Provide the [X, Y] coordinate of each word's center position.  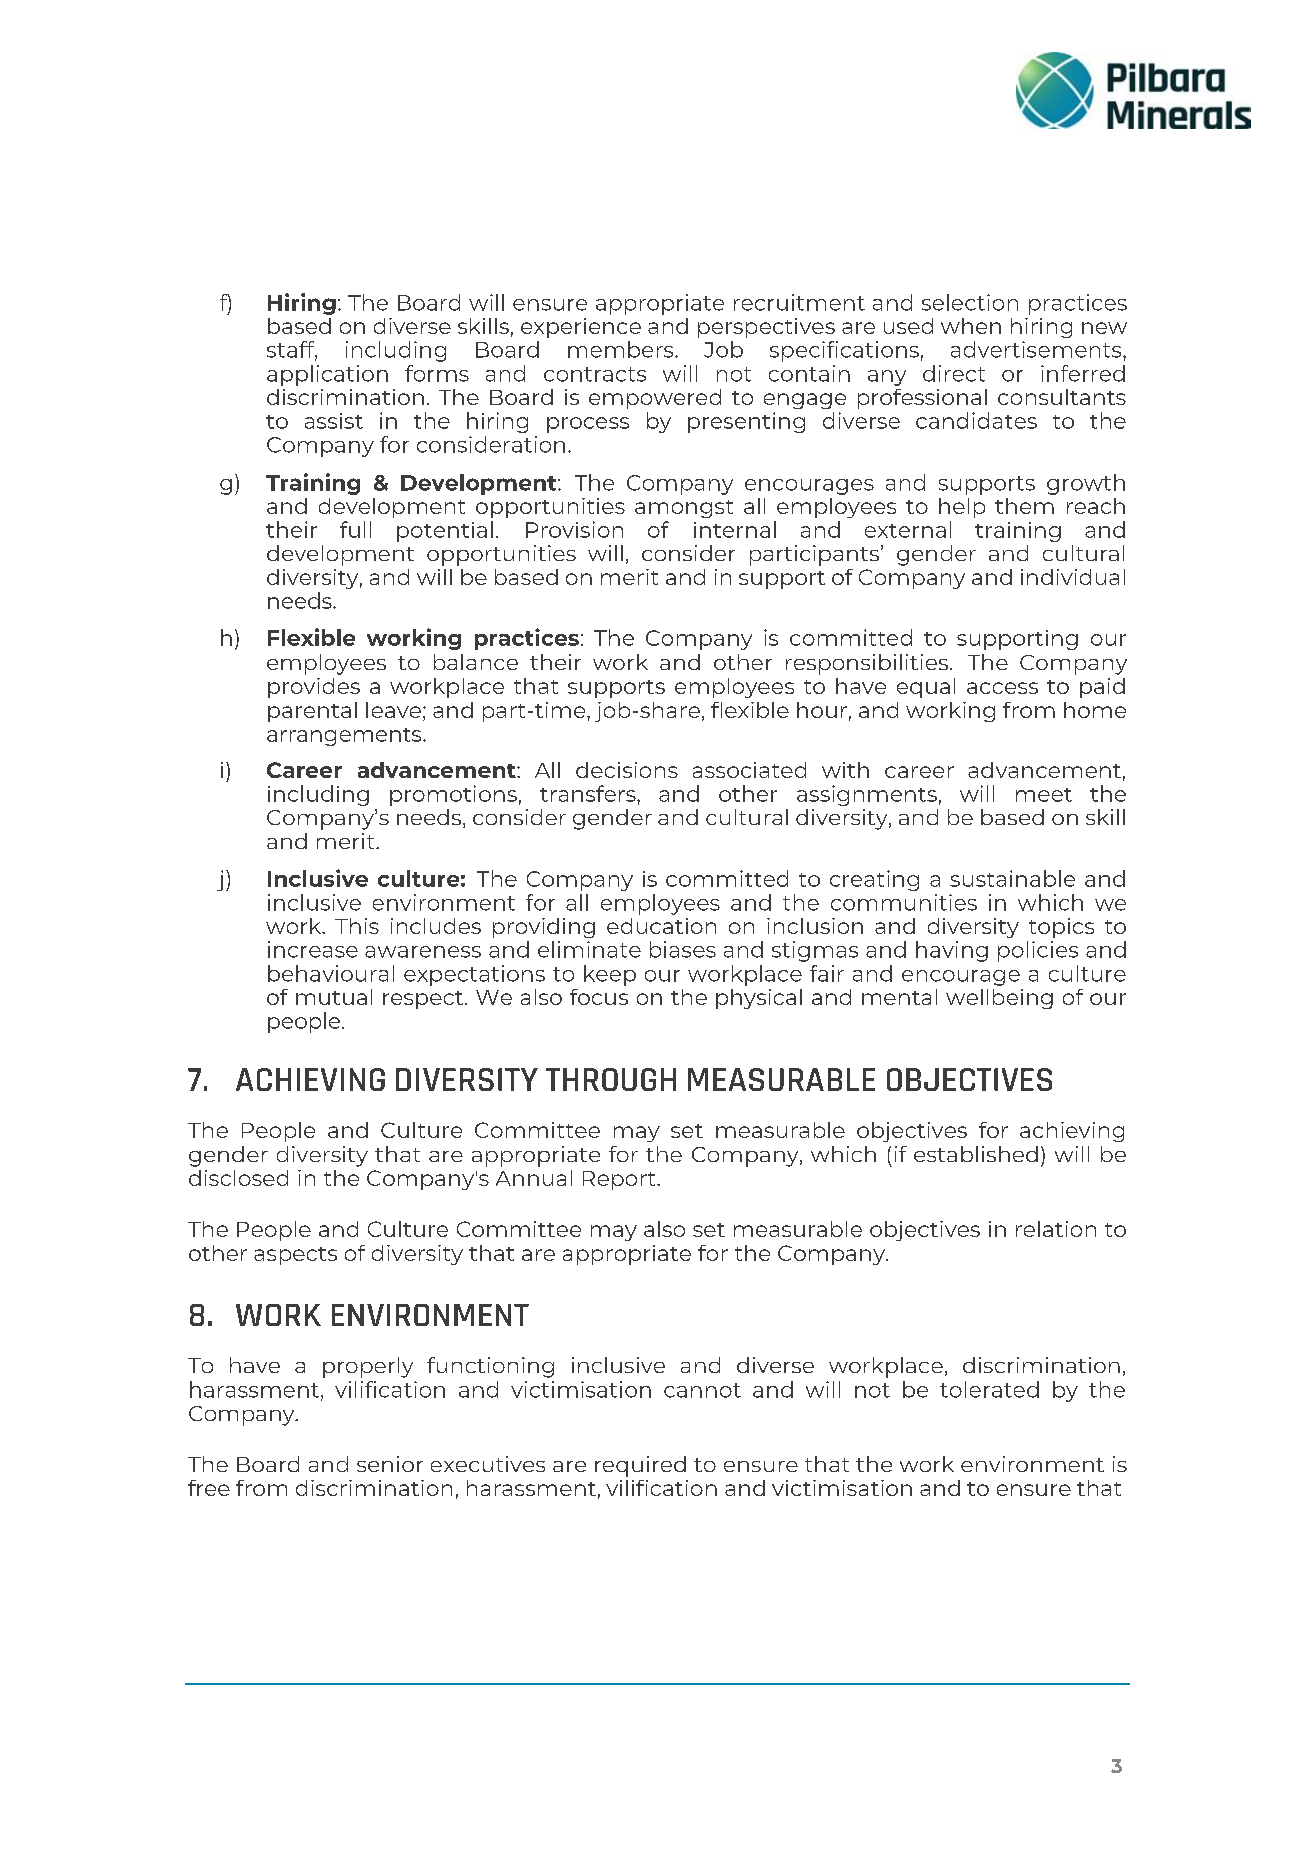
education [661, 926]
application [327, 375]
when [971, 326]
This [357, 926]
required [640, 1466]
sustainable [1012, 878]
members [622, 349]
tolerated [989, 1389]
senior [390, 1464]
